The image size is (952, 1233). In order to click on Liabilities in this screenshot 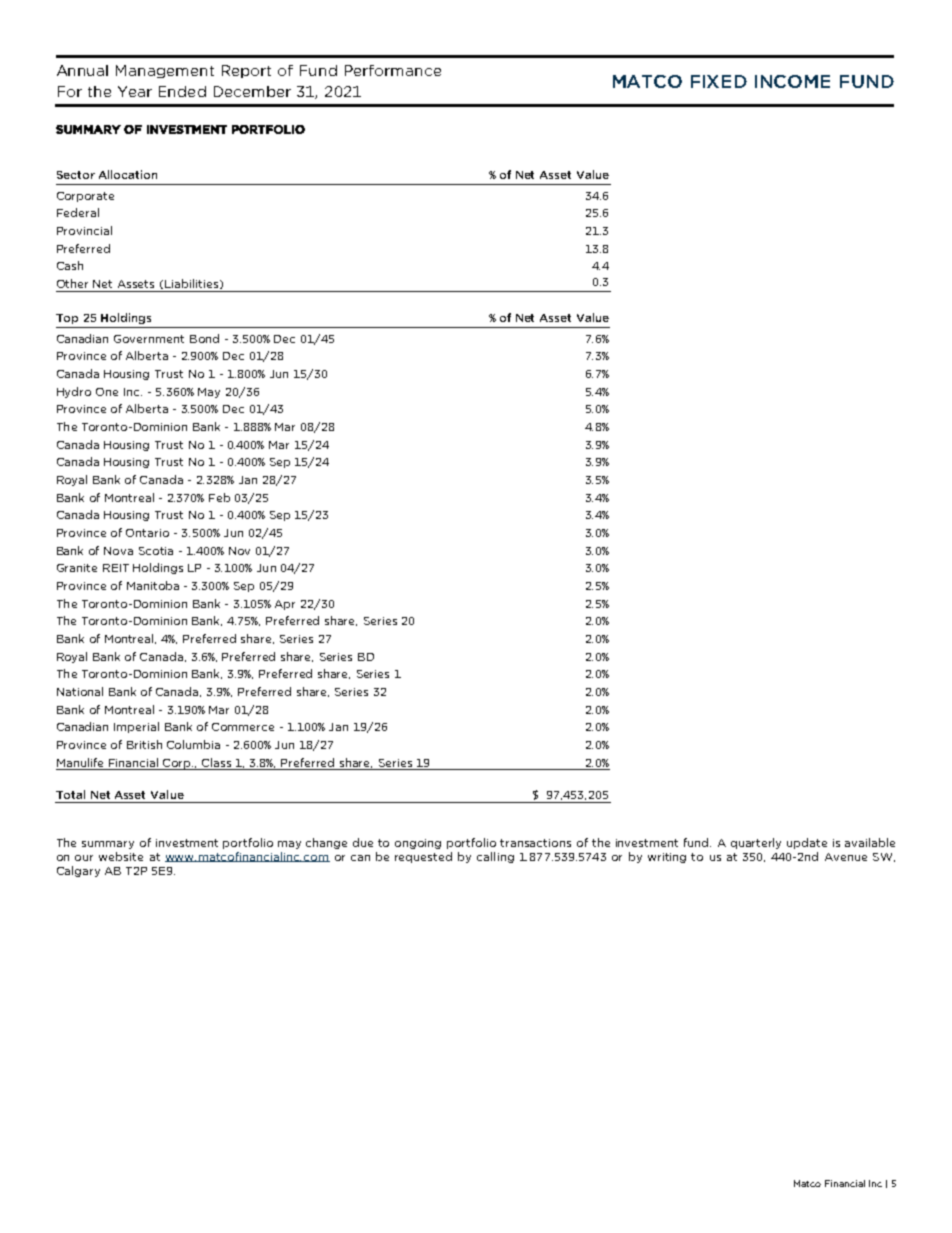, I will do `click(193, 284)`.
